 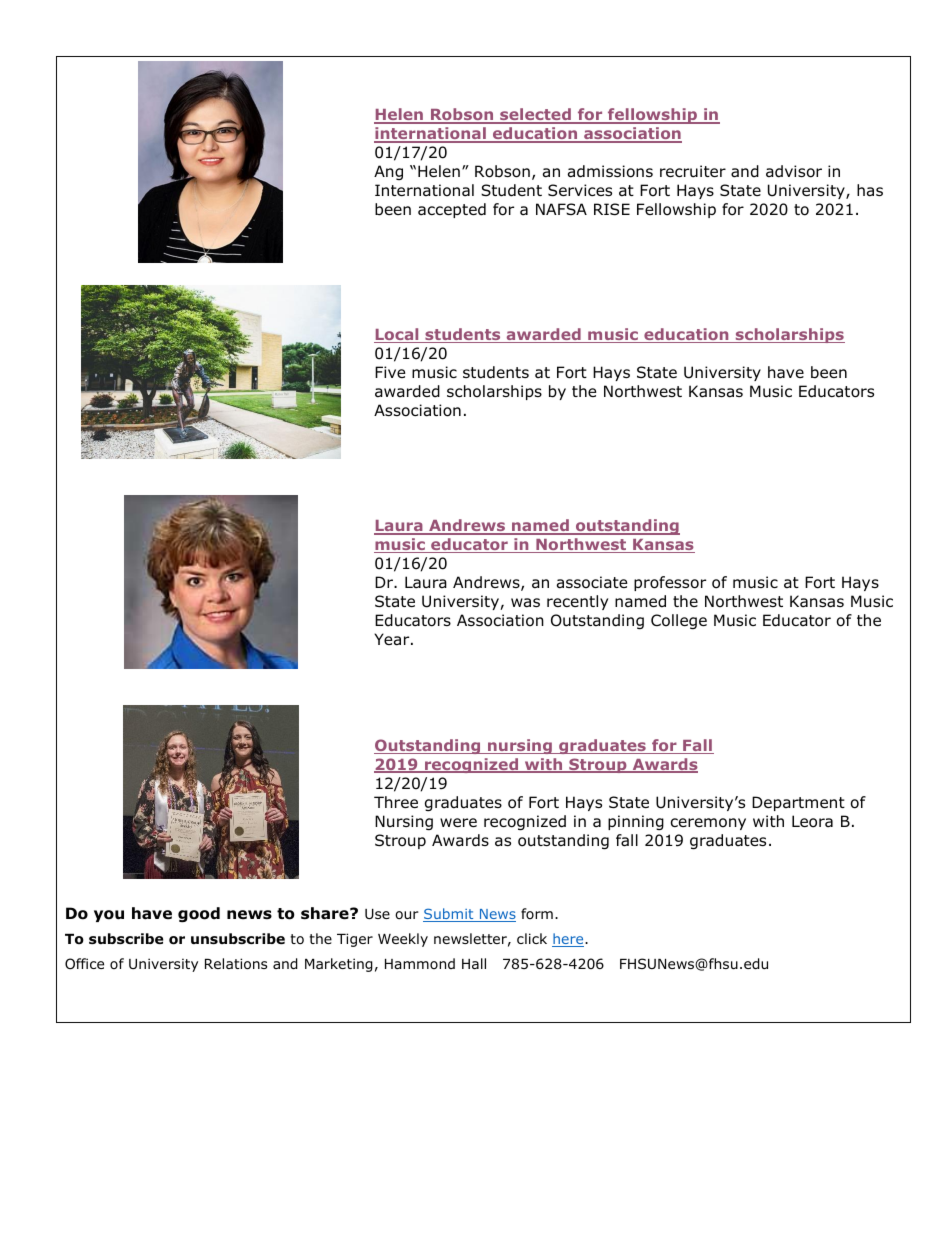 What do you see at coordinates (569, 940) in the image?
I see `here` at bounding box center [569, 940].
